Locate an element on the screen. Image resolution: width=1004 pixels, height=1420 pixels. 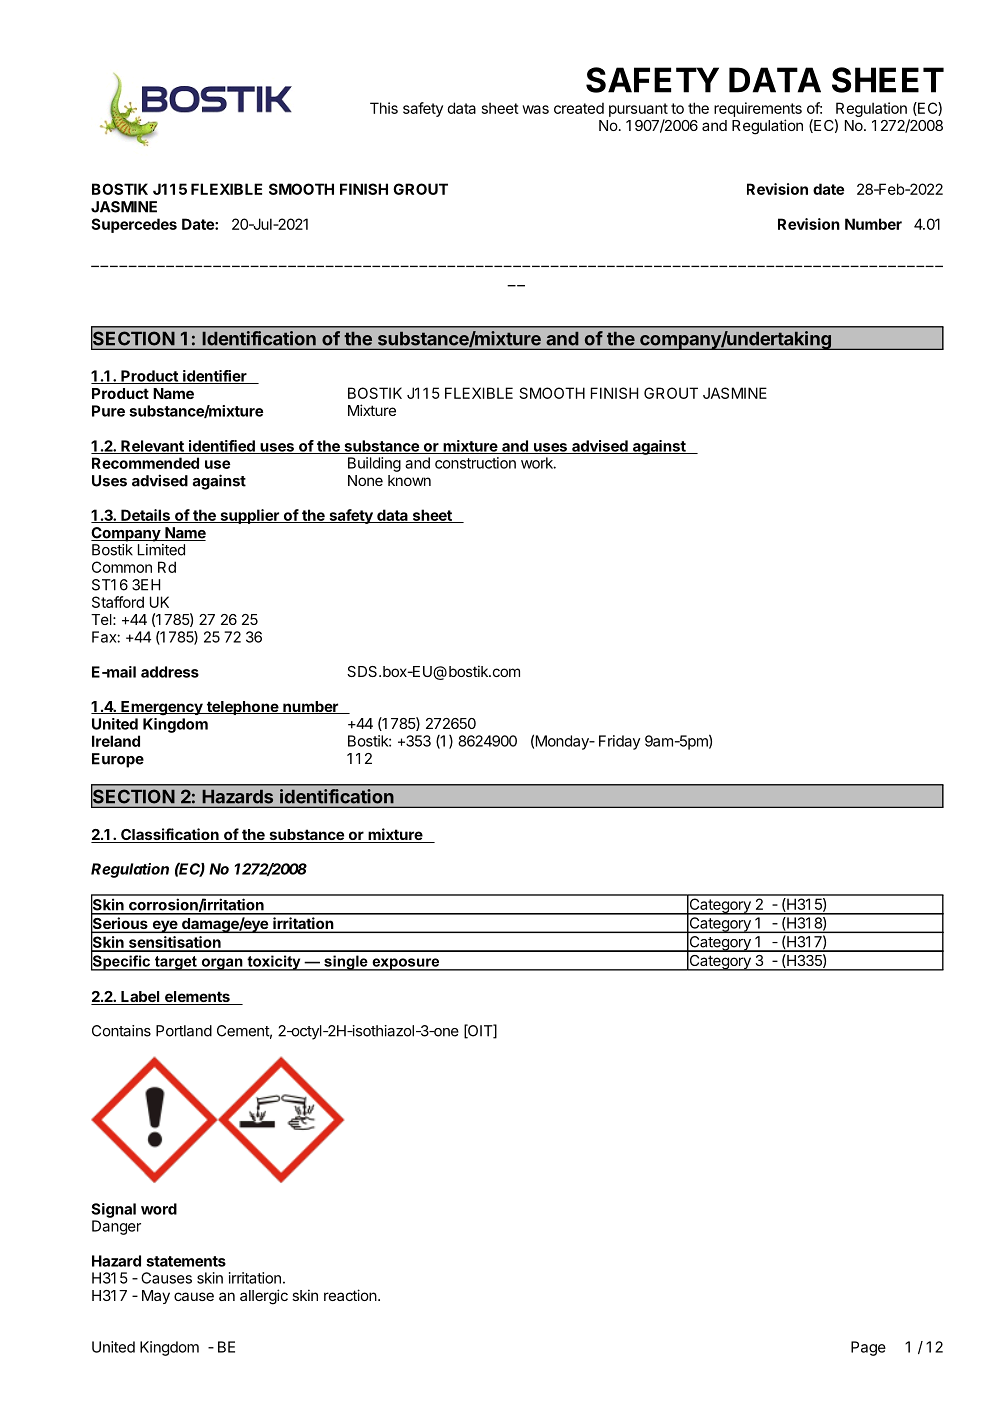
This is located at coordinates (384, 108).
